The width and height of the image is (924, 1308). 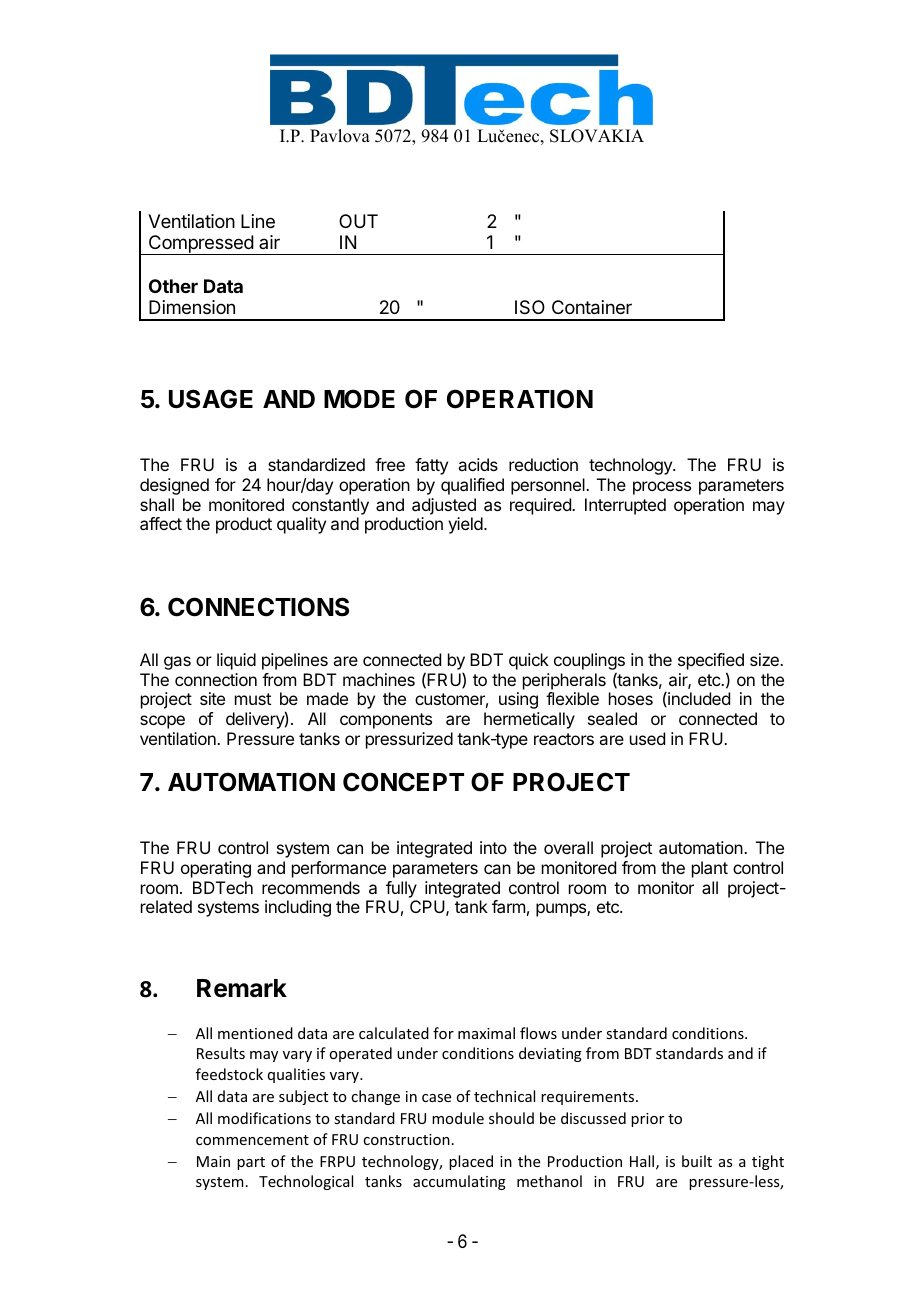 What do you see at coordinates (710, 869) in the image?
I see `plant` at bounding box center [710, 869].
